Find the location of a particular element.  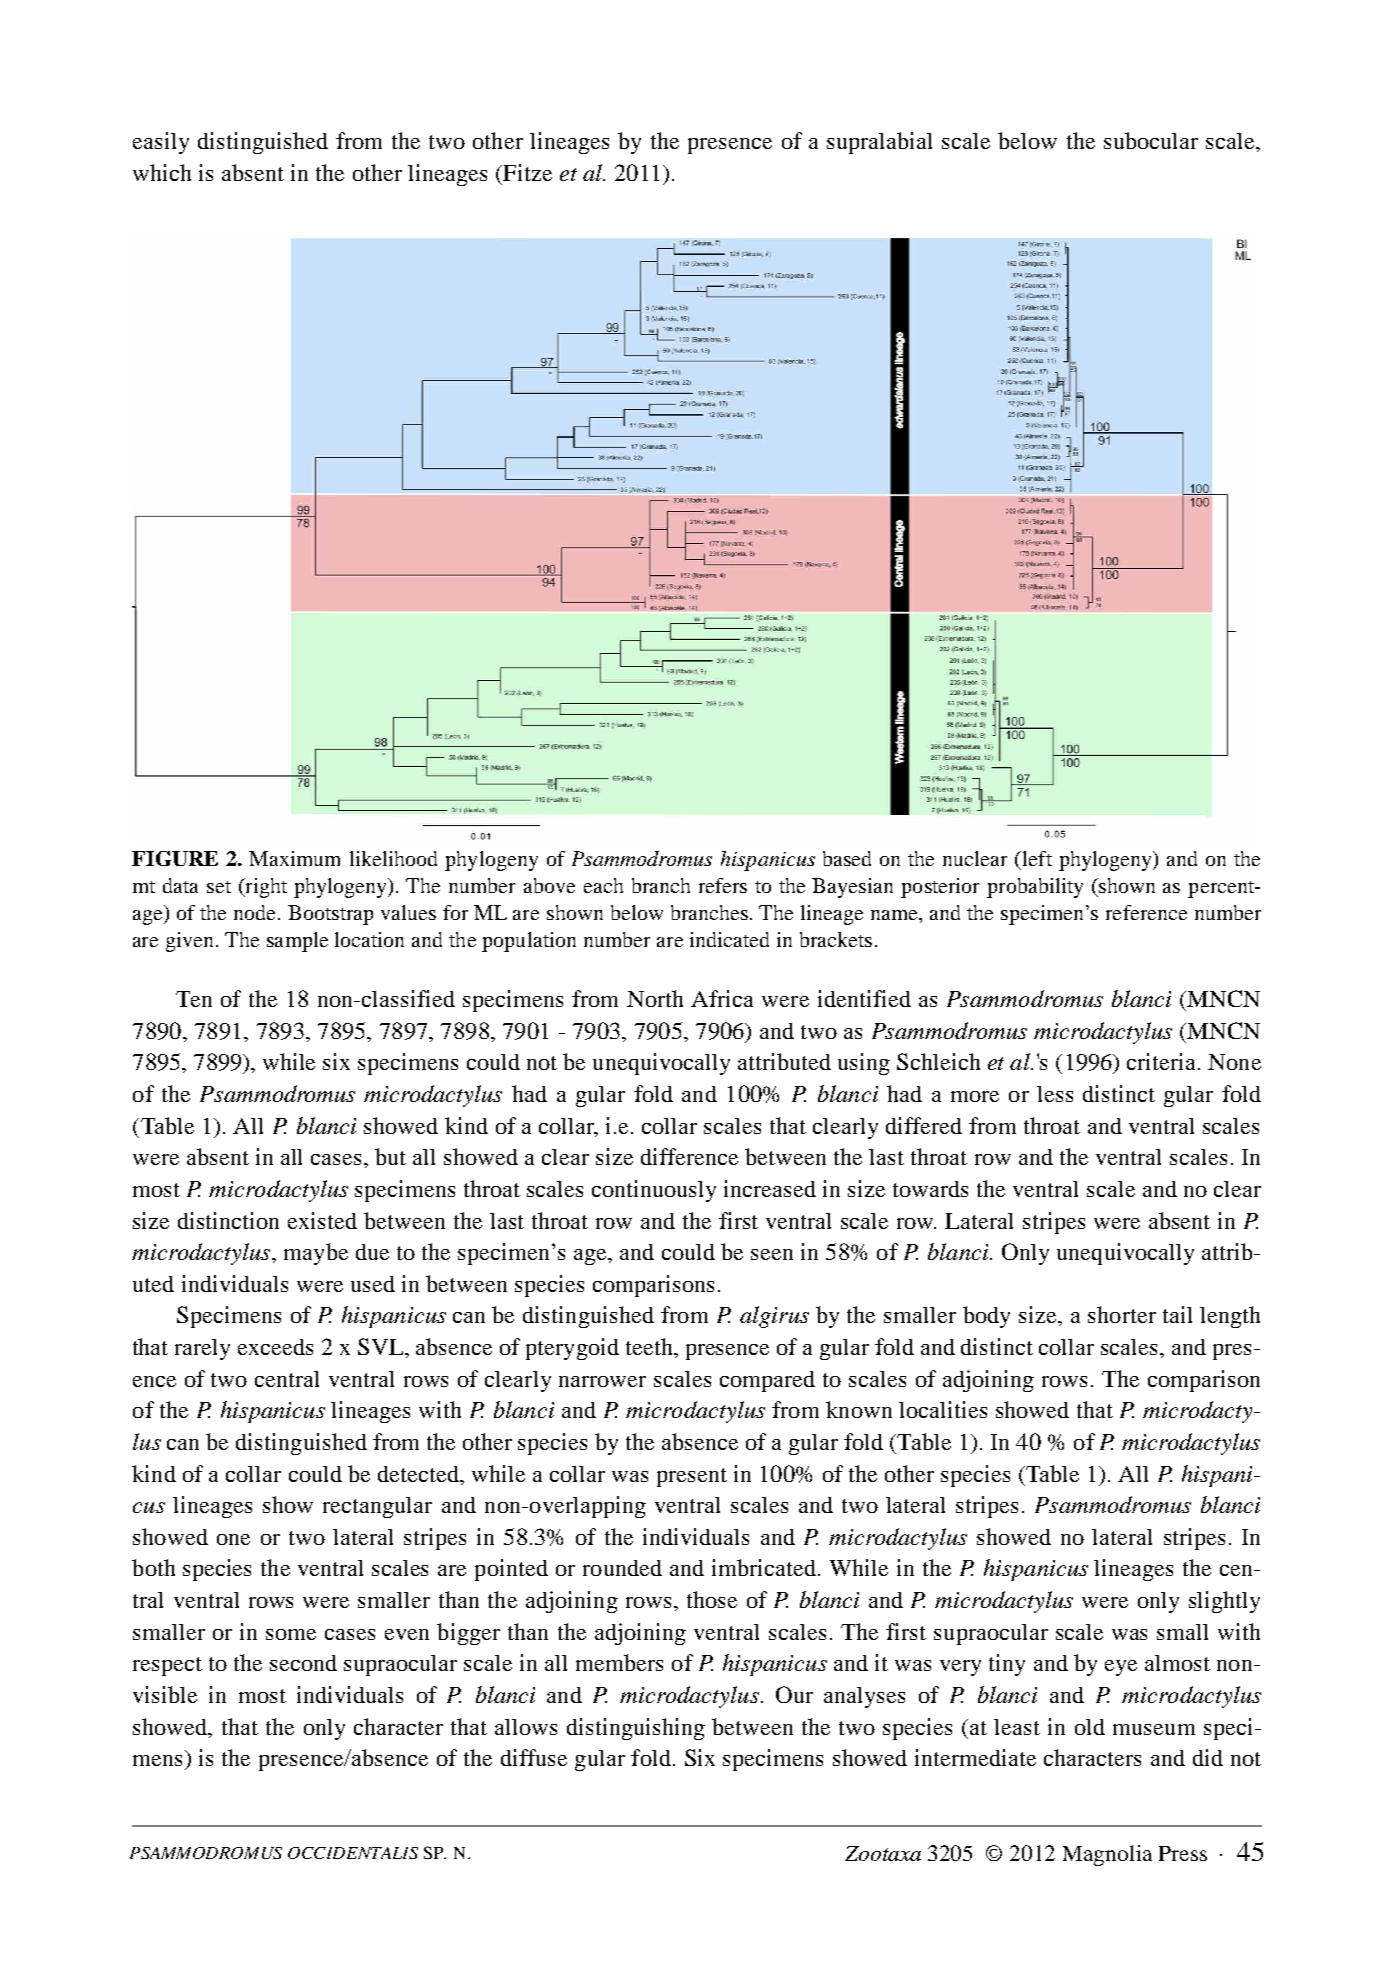

which is located at coordinates (162, 172).
